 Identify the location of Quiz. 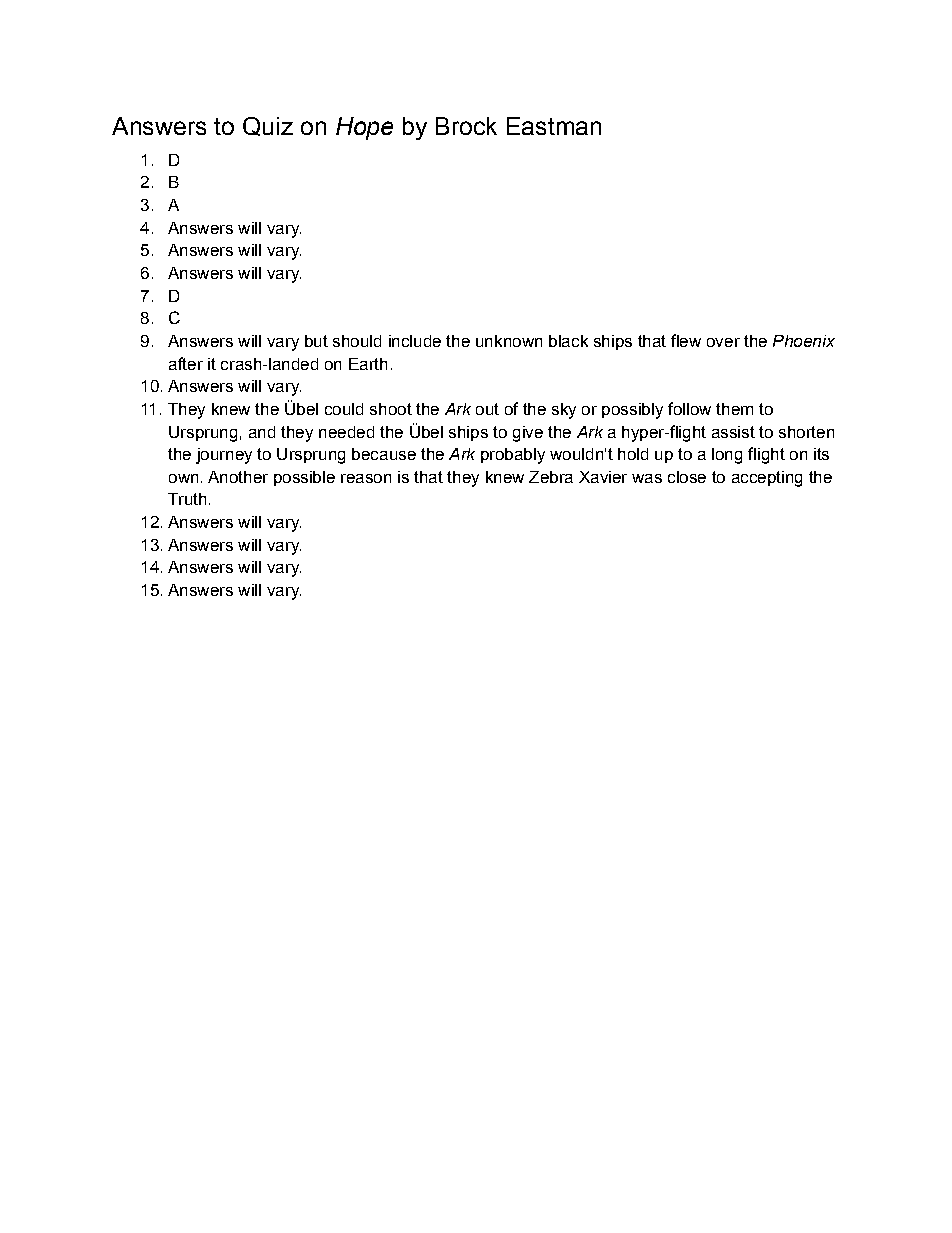
(268, 126).
